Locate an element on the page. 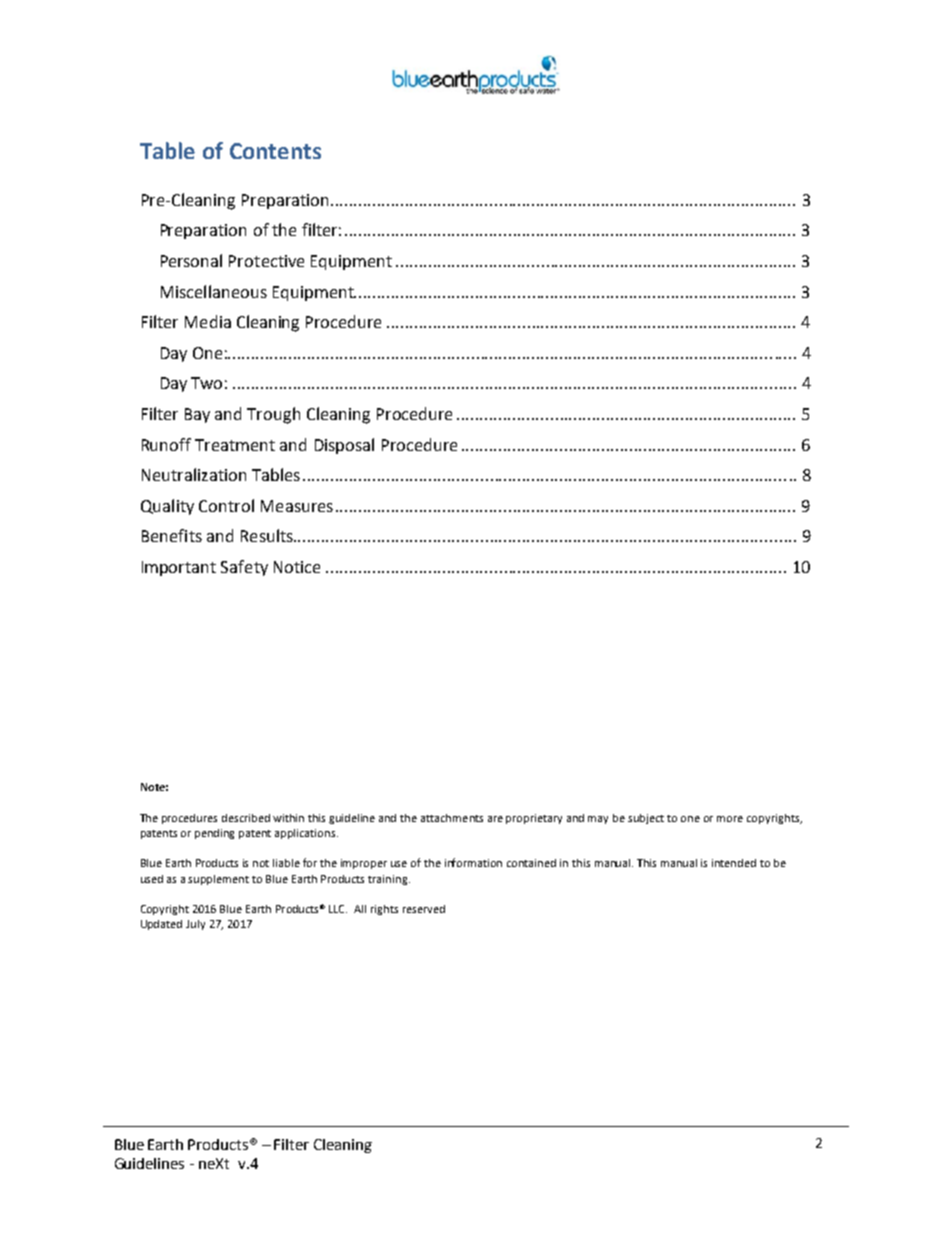 The image size is (952, 1233). Results is located at coordinates (268, 535).
